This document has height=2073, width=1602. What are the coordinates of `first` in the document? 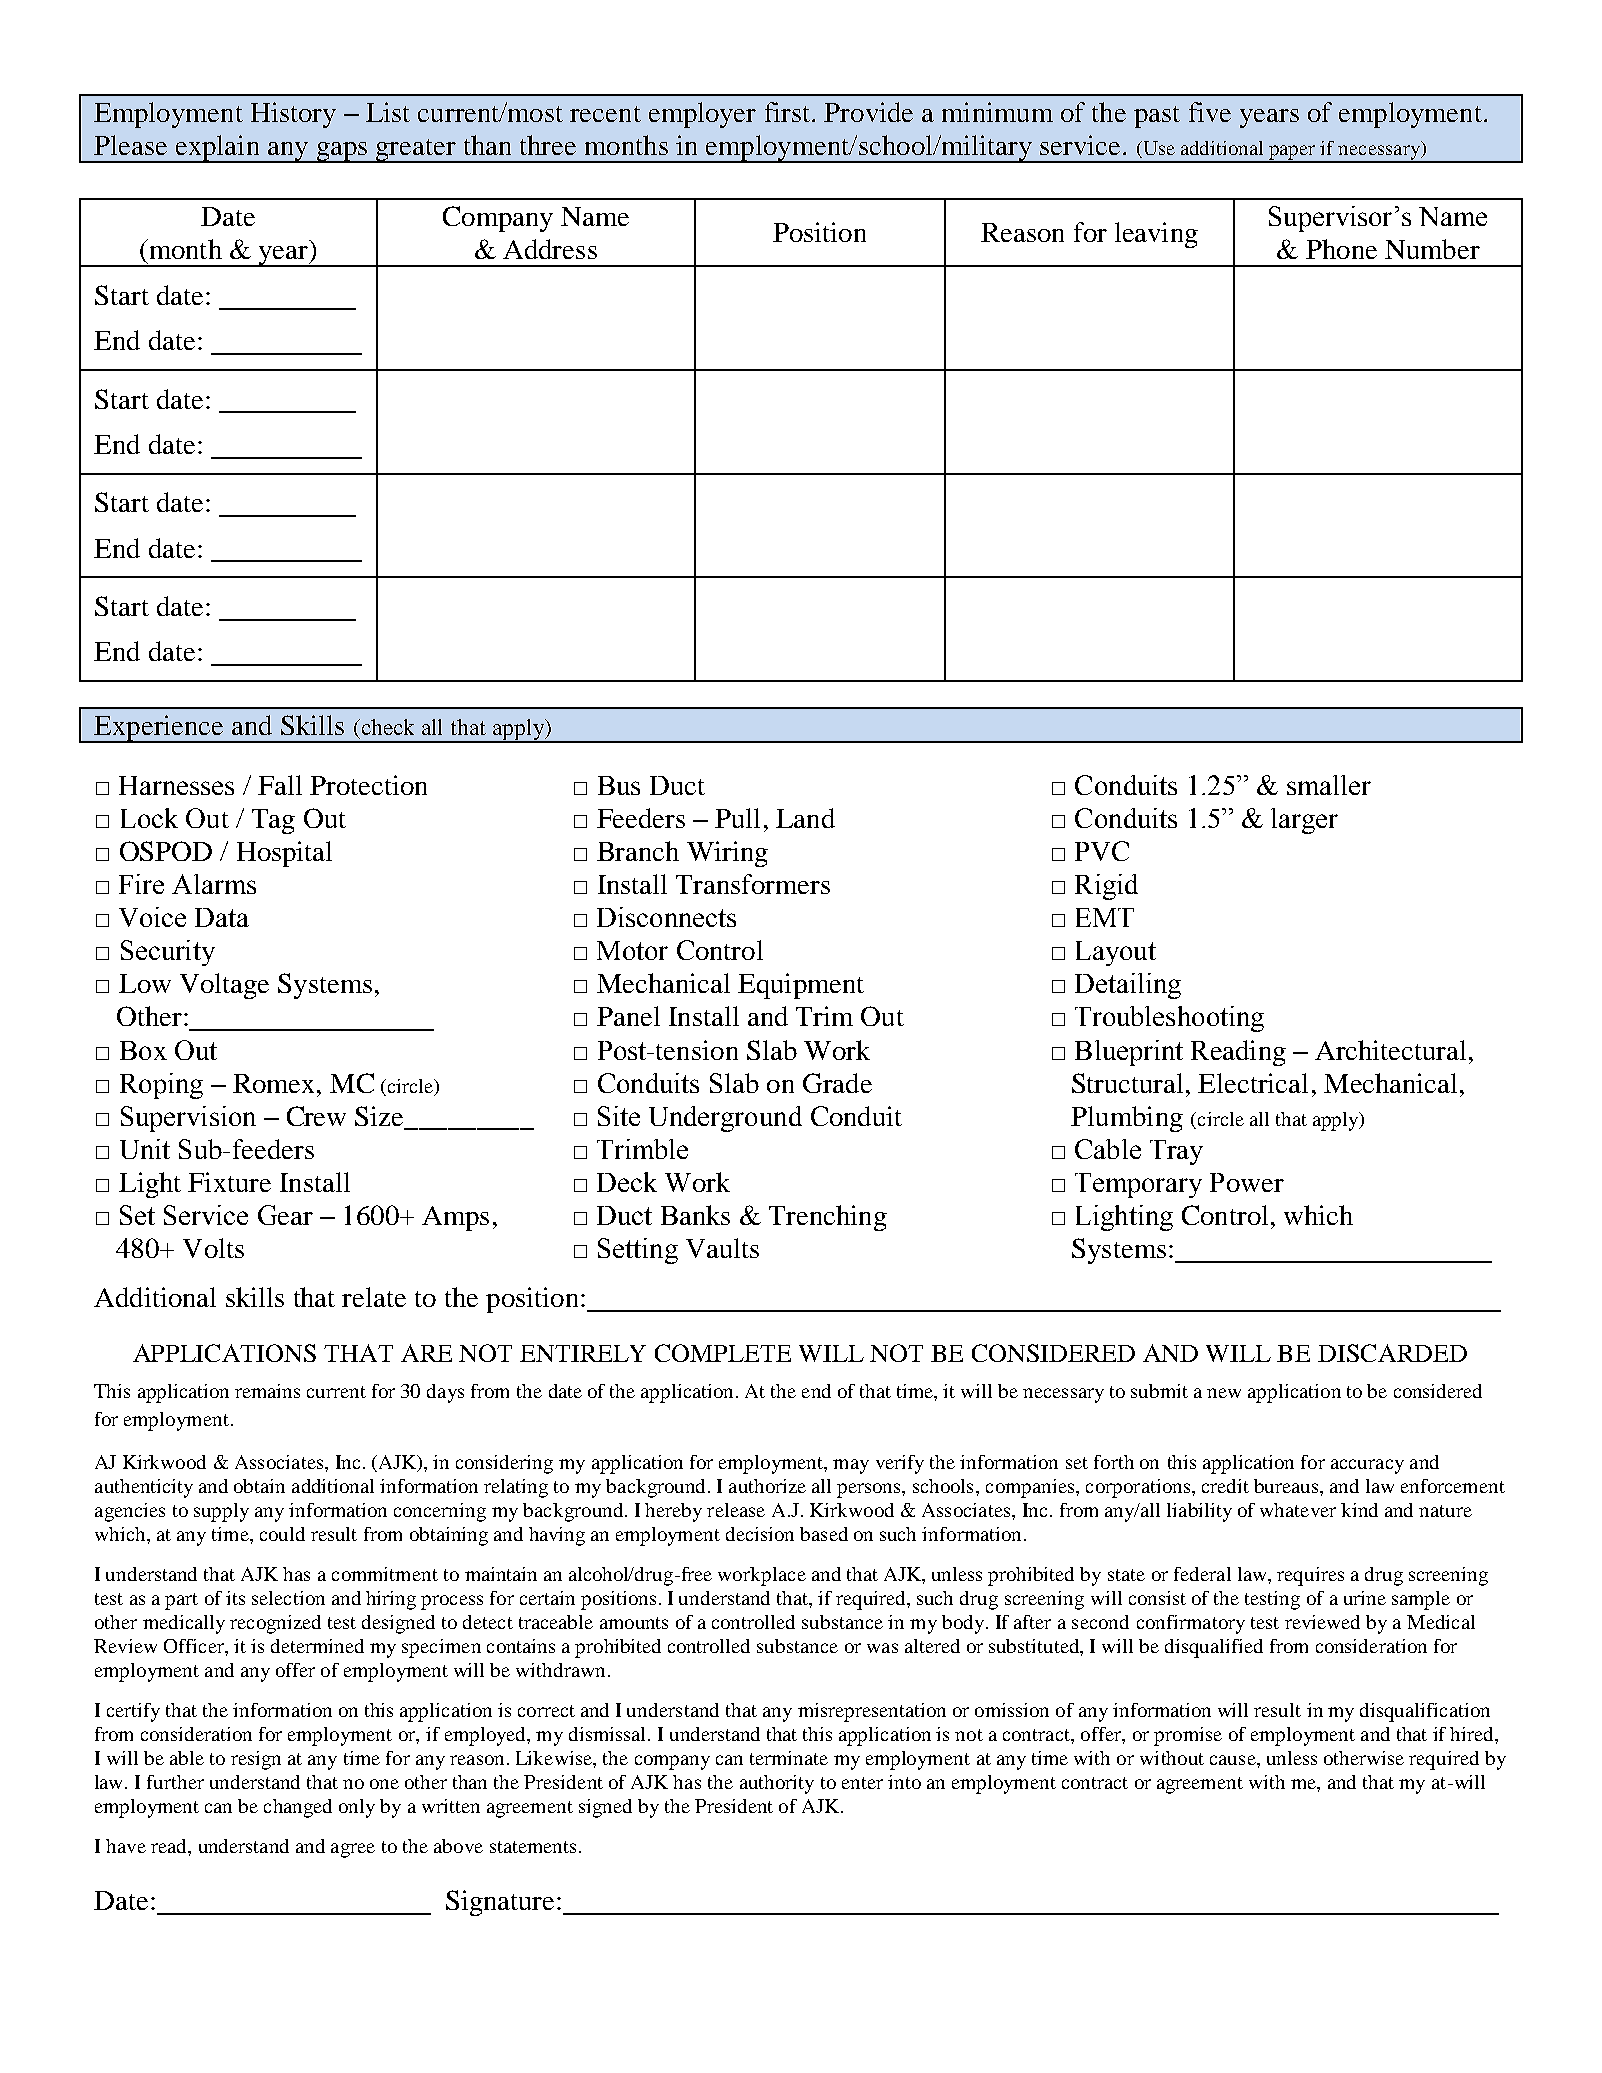 It's located at (789, 112).
